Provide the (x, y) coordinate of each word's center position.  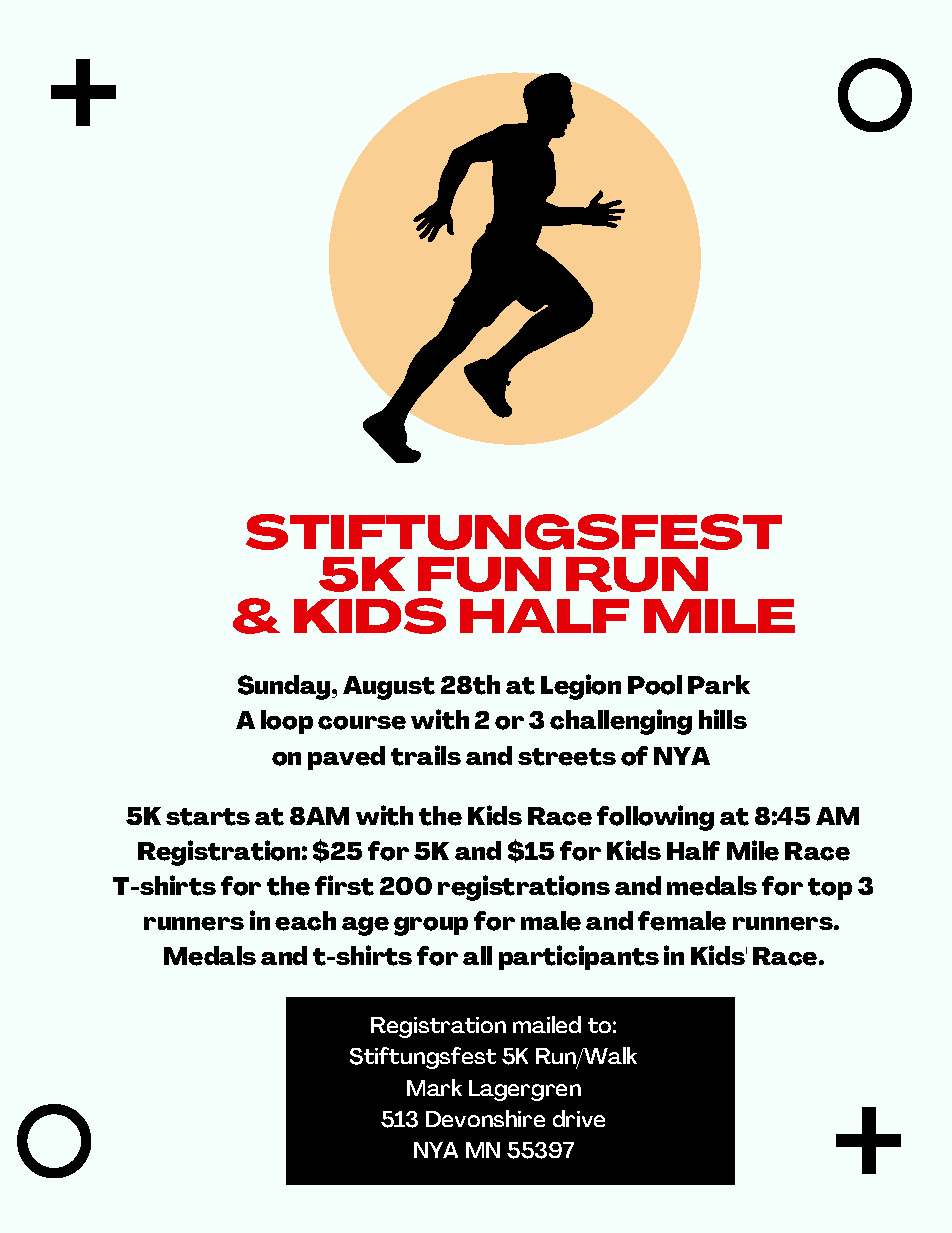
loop (287, 722)
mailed (547, 1024)
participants (579, 957)
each (305, 921)
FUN (484, 574)
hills (723, 719)
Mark (434, 1087)
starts (208, 817)
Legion (581, 687)
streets (567, 757)
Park (719, 684)
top (830, 889)
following (655, 818)
